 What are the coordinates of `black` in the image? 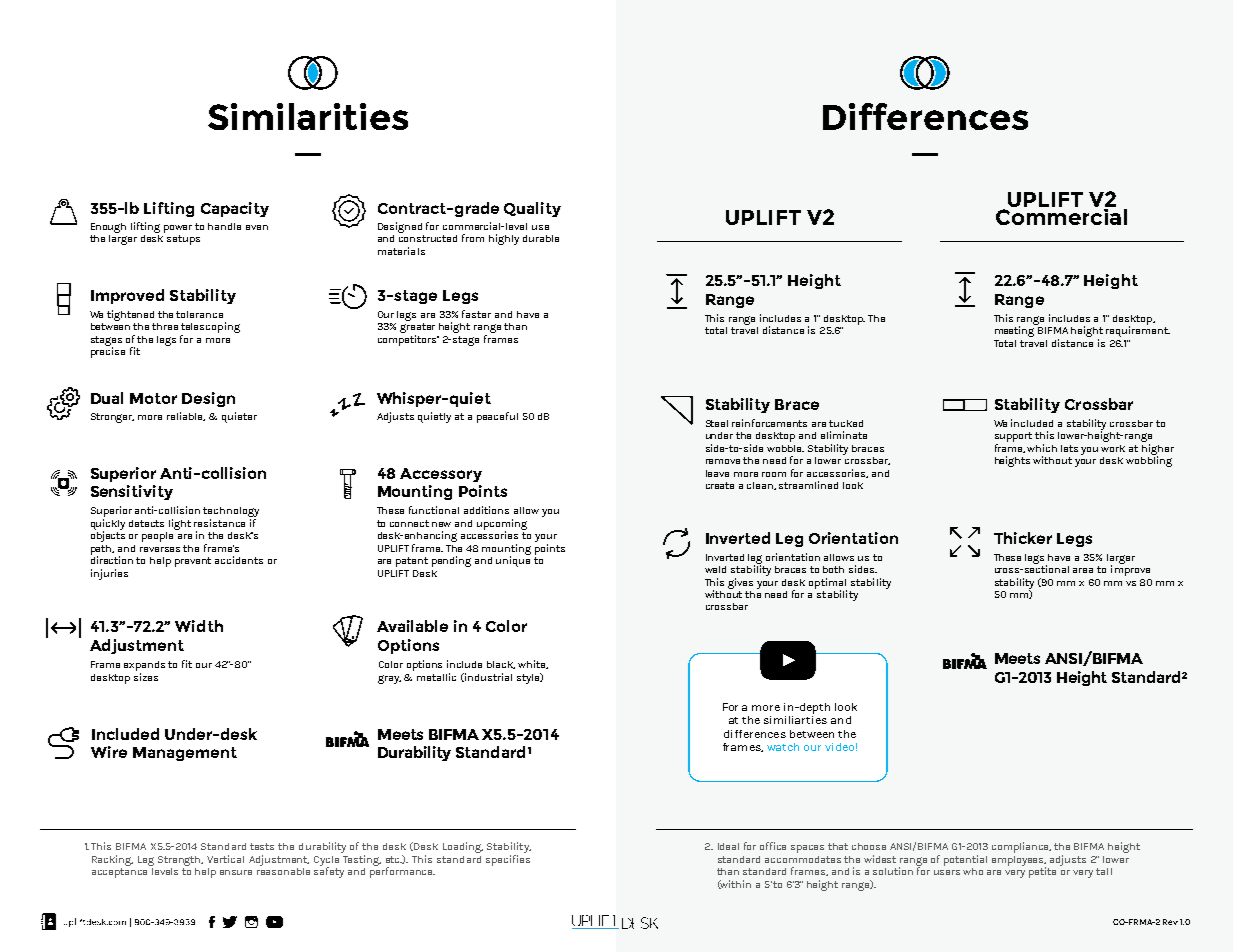 It's located at (501, 665).
